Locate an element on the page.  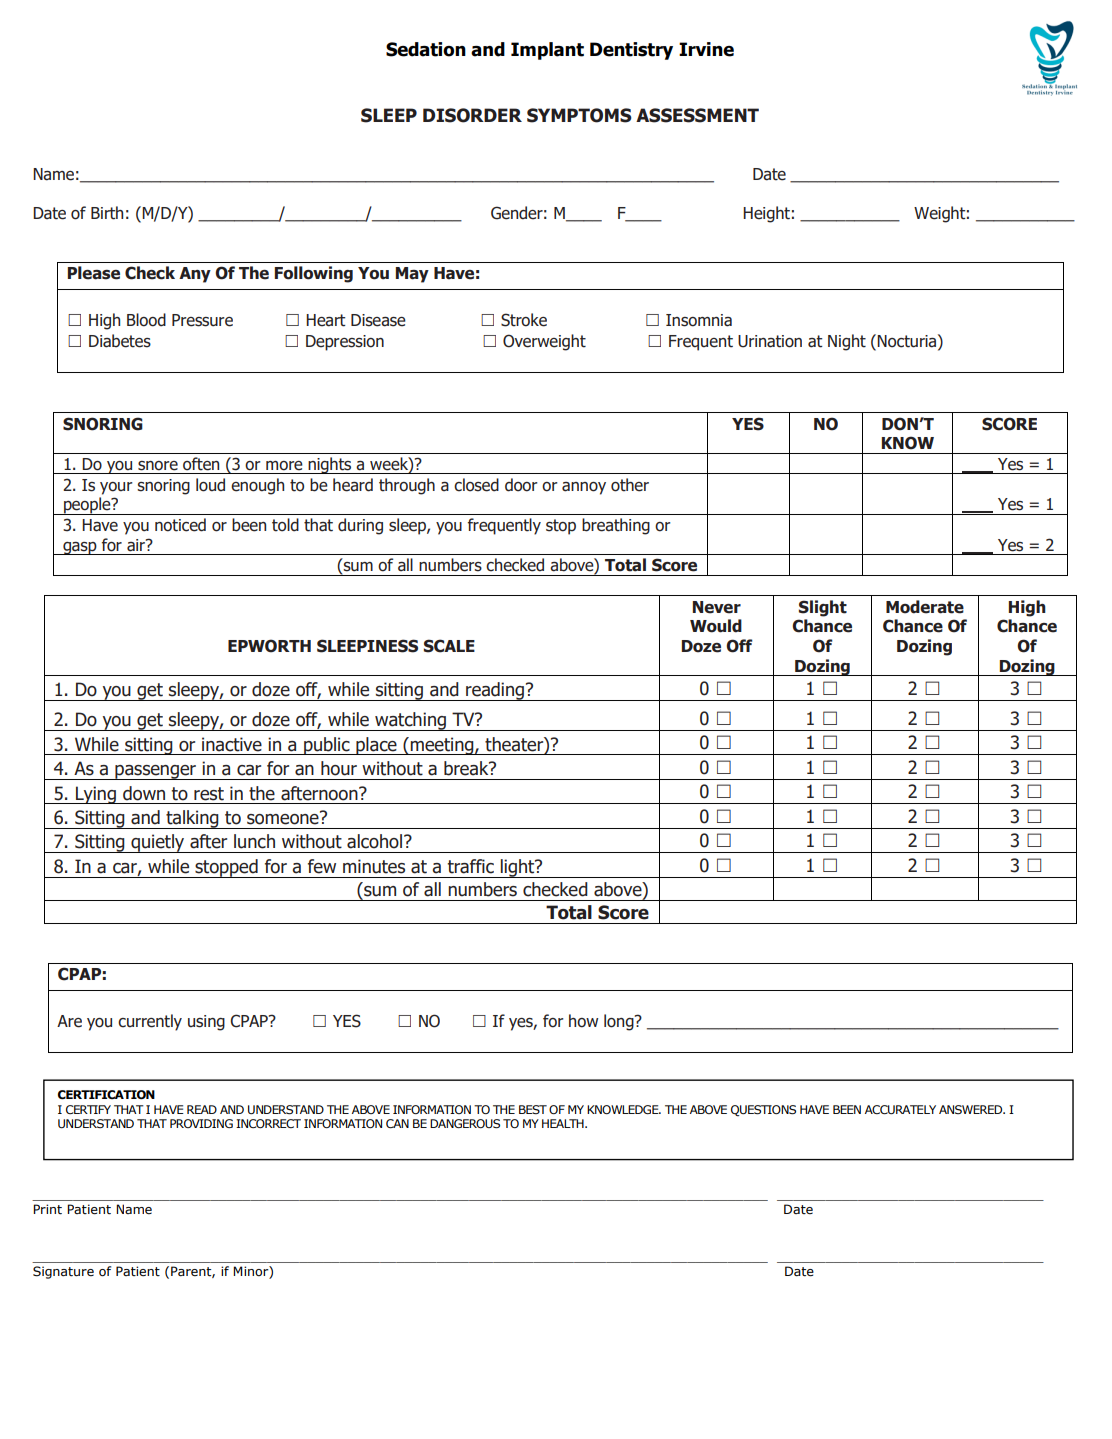
Irvine is located at coordinates (706, 49).
